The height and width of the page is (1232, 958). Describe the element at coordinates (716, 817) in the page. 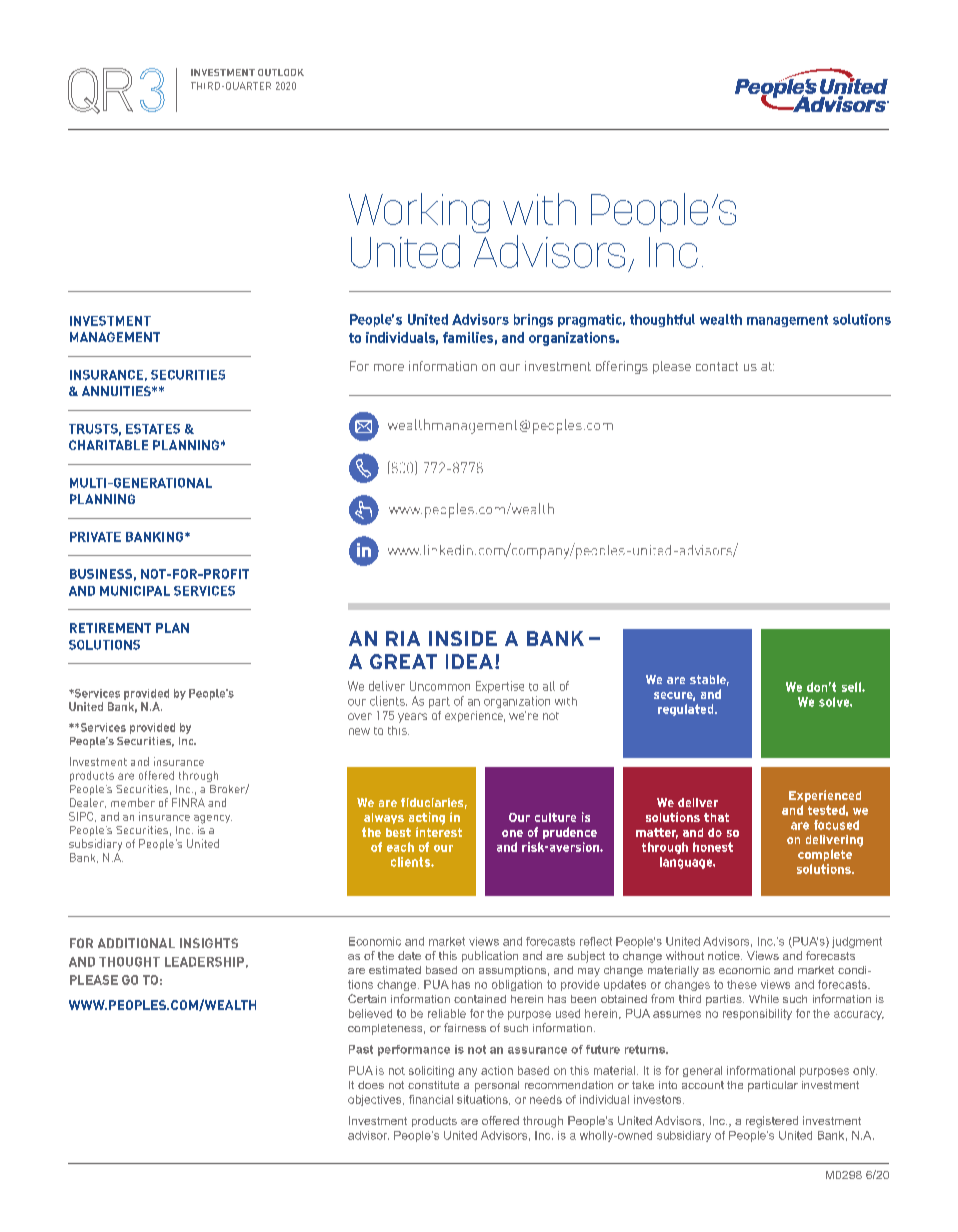

I see `that` at that location.
